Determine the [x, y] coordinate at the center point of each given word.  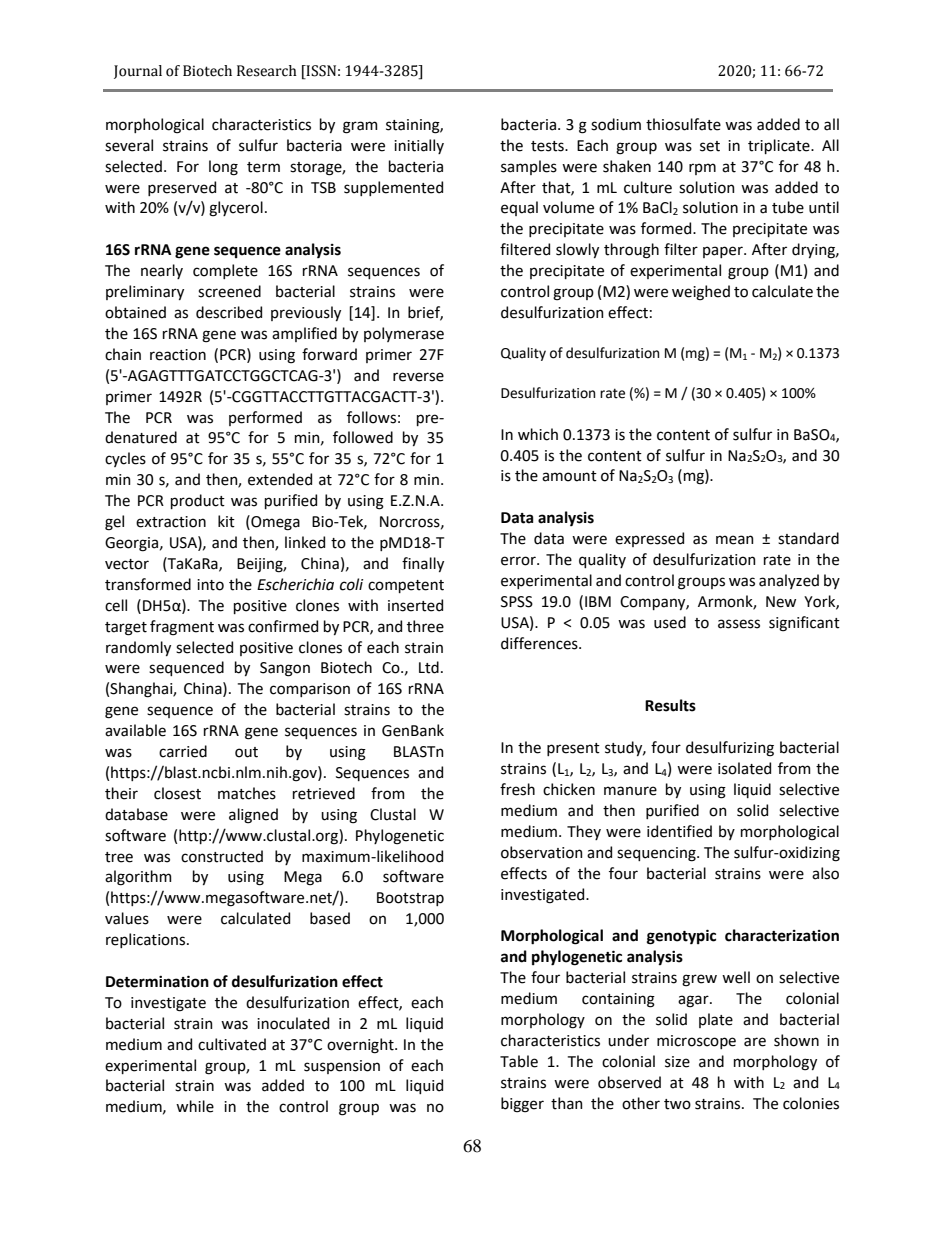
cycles [125, 459]
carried [183, 751]
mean [735, 540]
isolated [744, 768]
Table [519, 1061]
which [538, 434]
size [677, 1062]
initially [419, 146]
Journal [138, 72]
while [195, 1106]
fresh [517, 789]
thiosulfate [683, 124]
